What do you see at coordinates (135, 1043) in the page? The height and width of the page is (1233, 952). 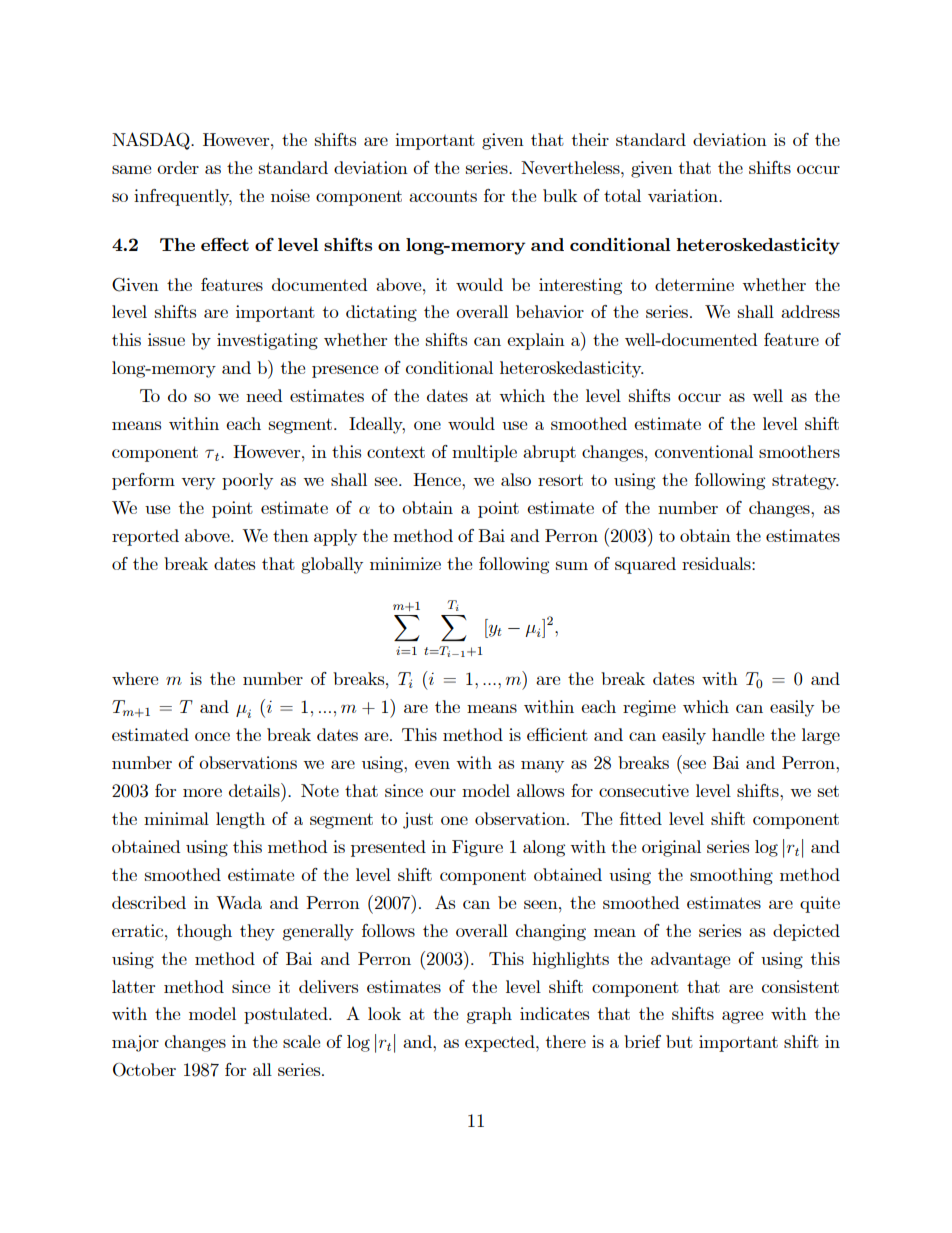 I see `major` at bounding box center [135, 1043].
